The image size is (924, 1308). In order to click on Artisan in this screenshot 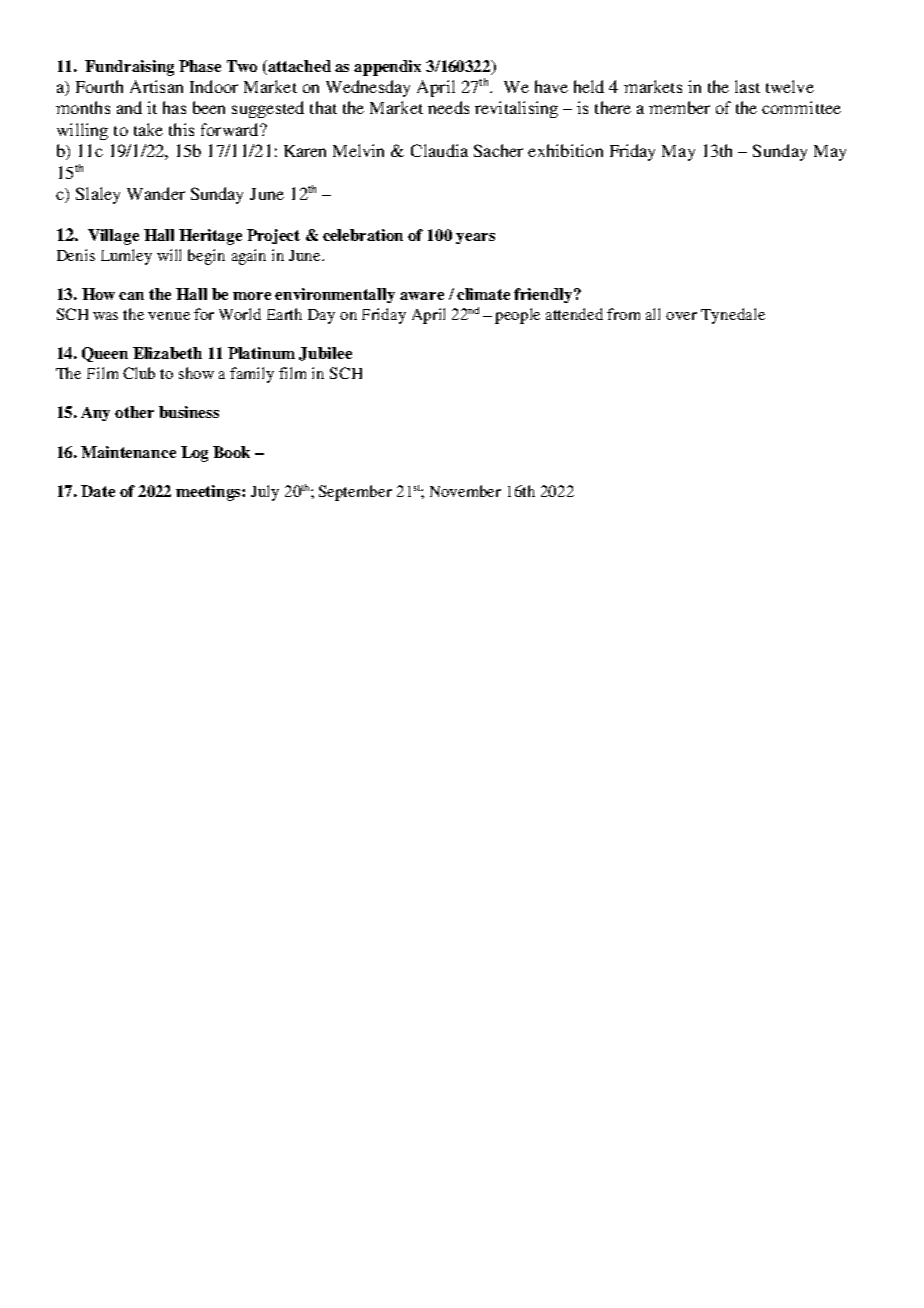, I will do `click(156, 86)`.
